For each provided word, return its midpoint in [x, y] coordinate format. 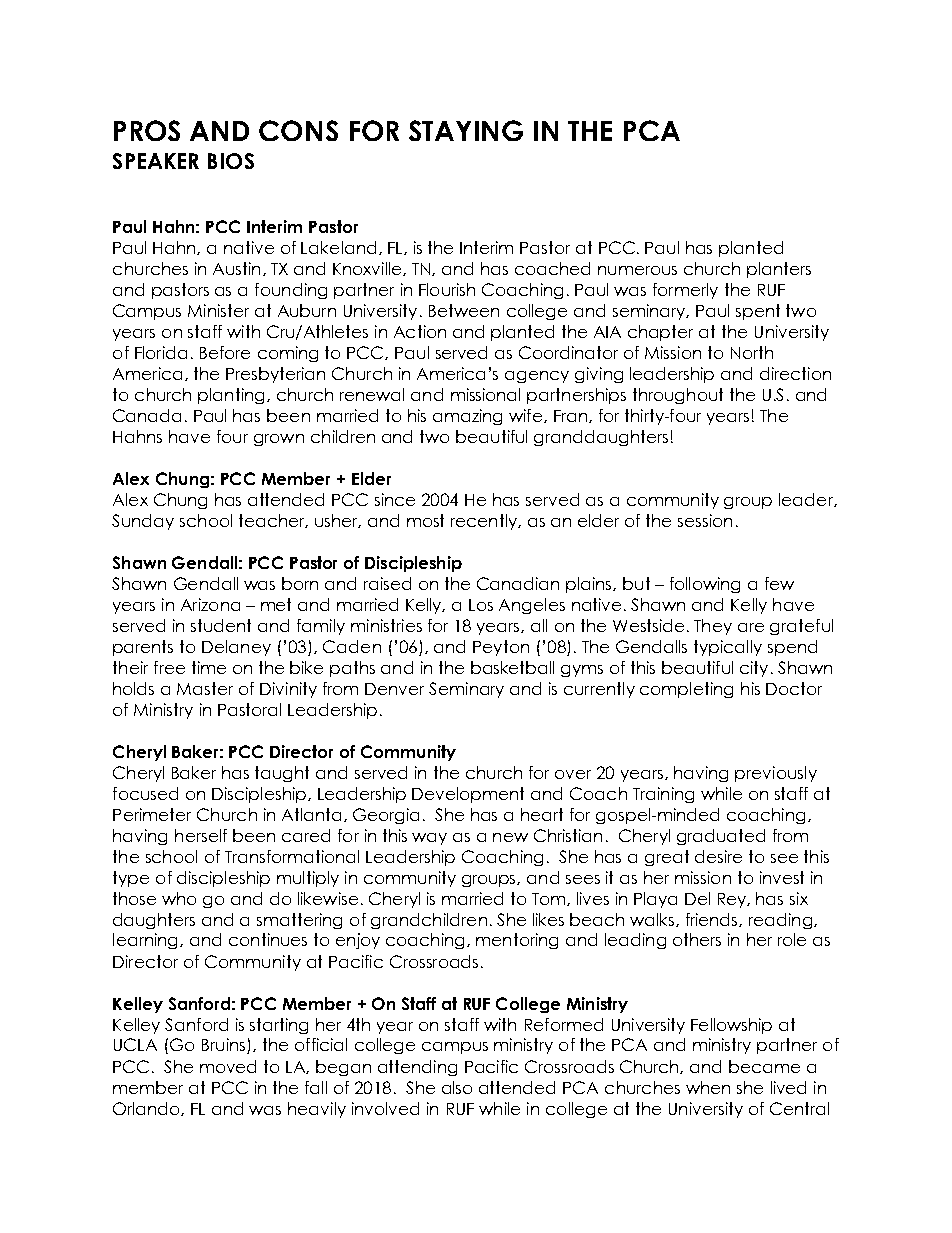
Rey [733, 900]
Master [205, 688]
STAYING [466, 130]
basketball [512, 667]
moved [228, 1066]
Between [464, 310]
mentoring [517, 941]
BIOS [231, 161]
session [705, 520]
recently [485, 522]
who [179, 898]
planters [779, 270]
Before [225, 352]
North [752, 352]
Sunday [143, 522]
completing [686, 690]
